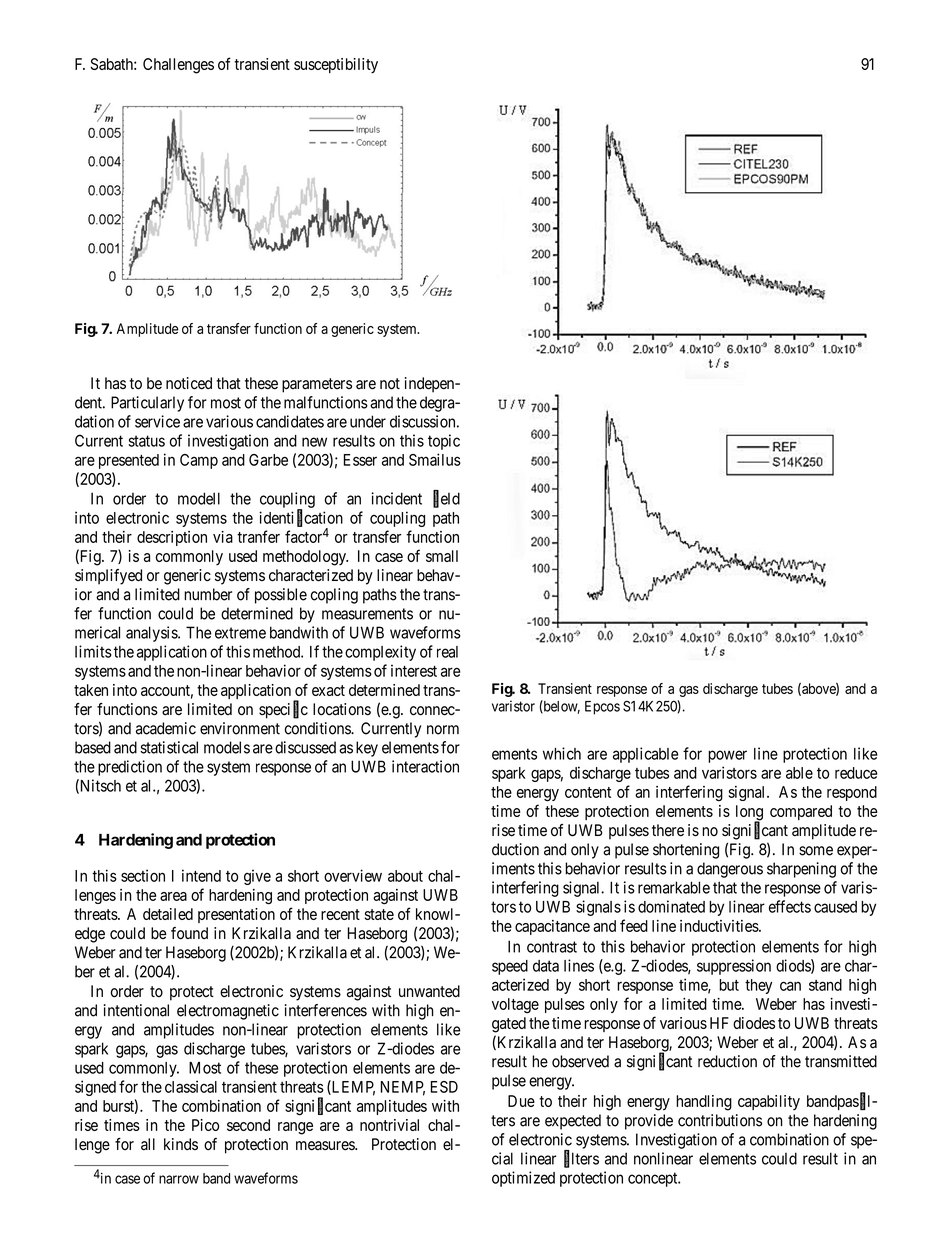 This screenshot has height=1257, width=952. What do you see at coordinates (129, 461) in the screenshot?
I see `presented` at bounding box center [129, 461].
